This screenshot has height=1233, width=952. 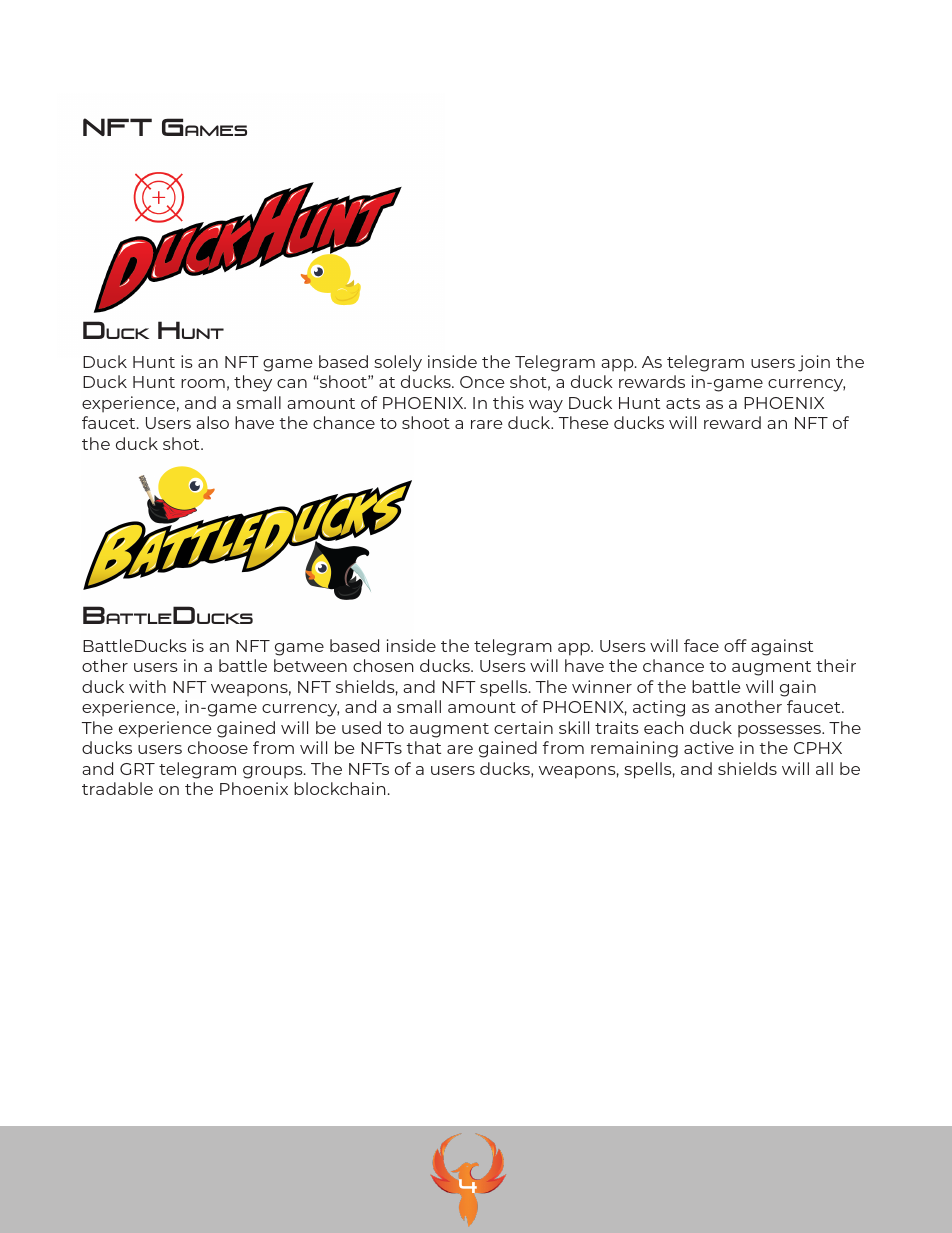 I want to click on winner, so click(x=602, y=686).
